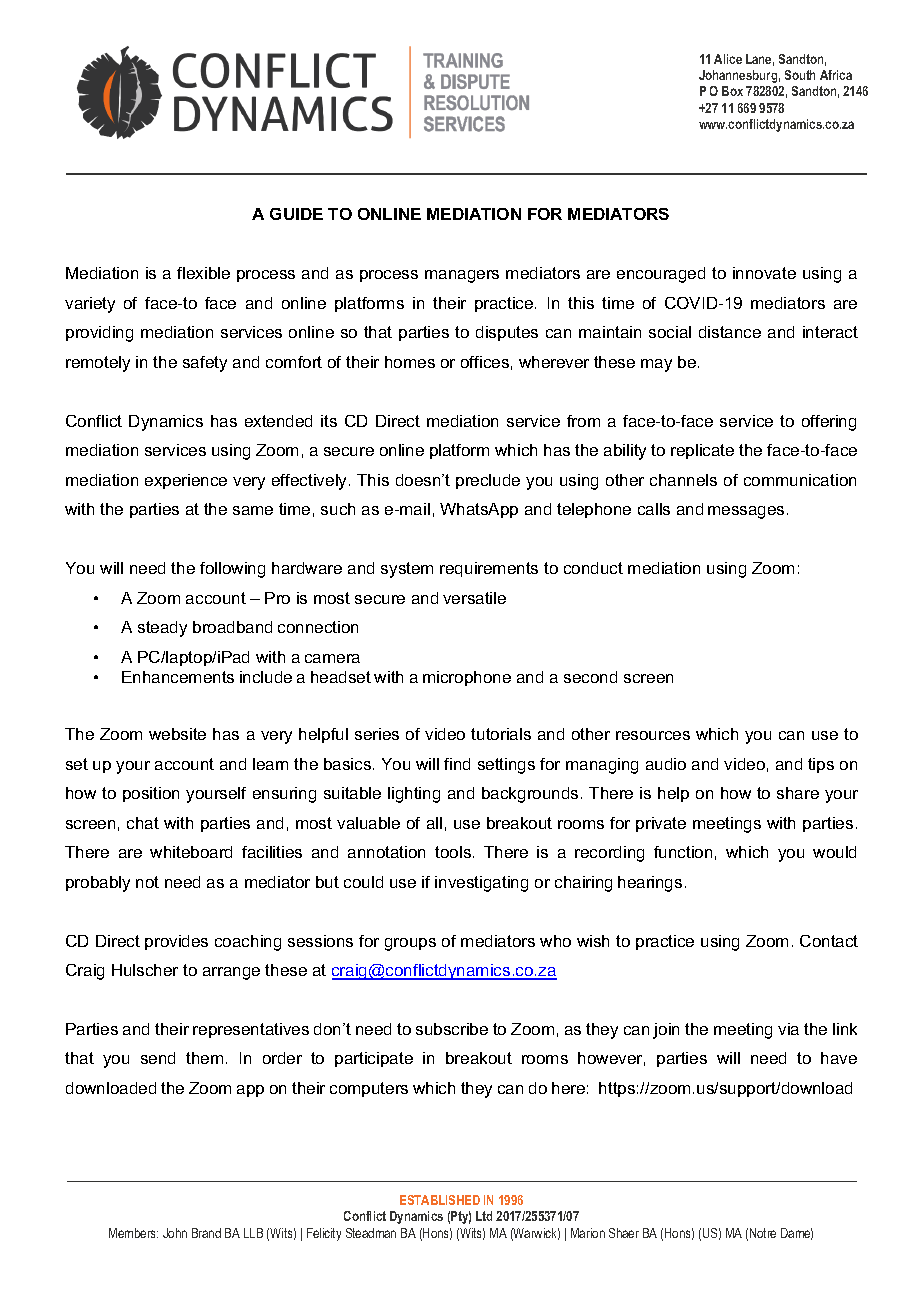  Describe the element at coordinates (462, 276) in the screenshot. I see `managers` at that location.
